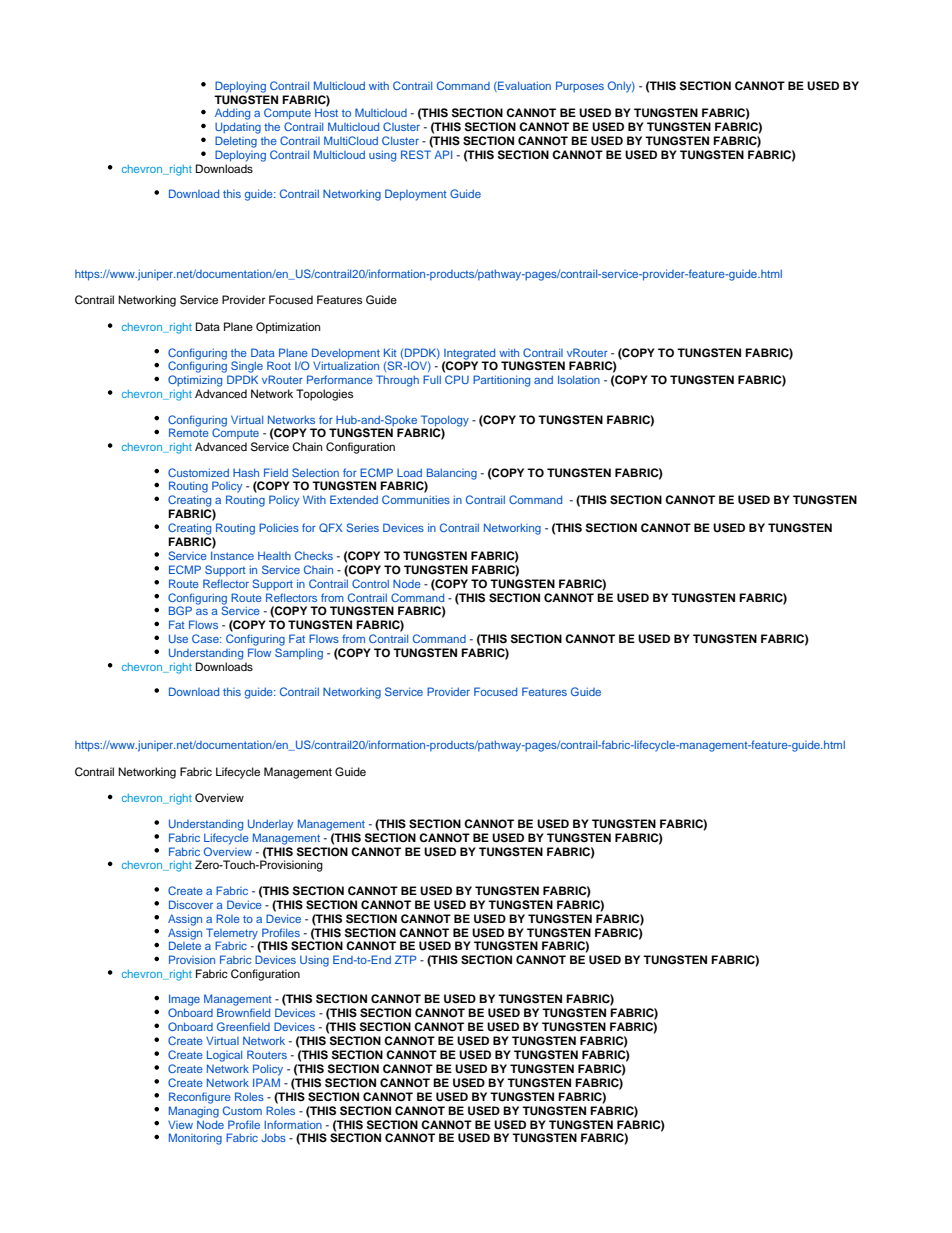 The height and width of the document is (1233, 952). Describe the element at coordinates (354, 499) in the document. I see `Extended` at that location.
